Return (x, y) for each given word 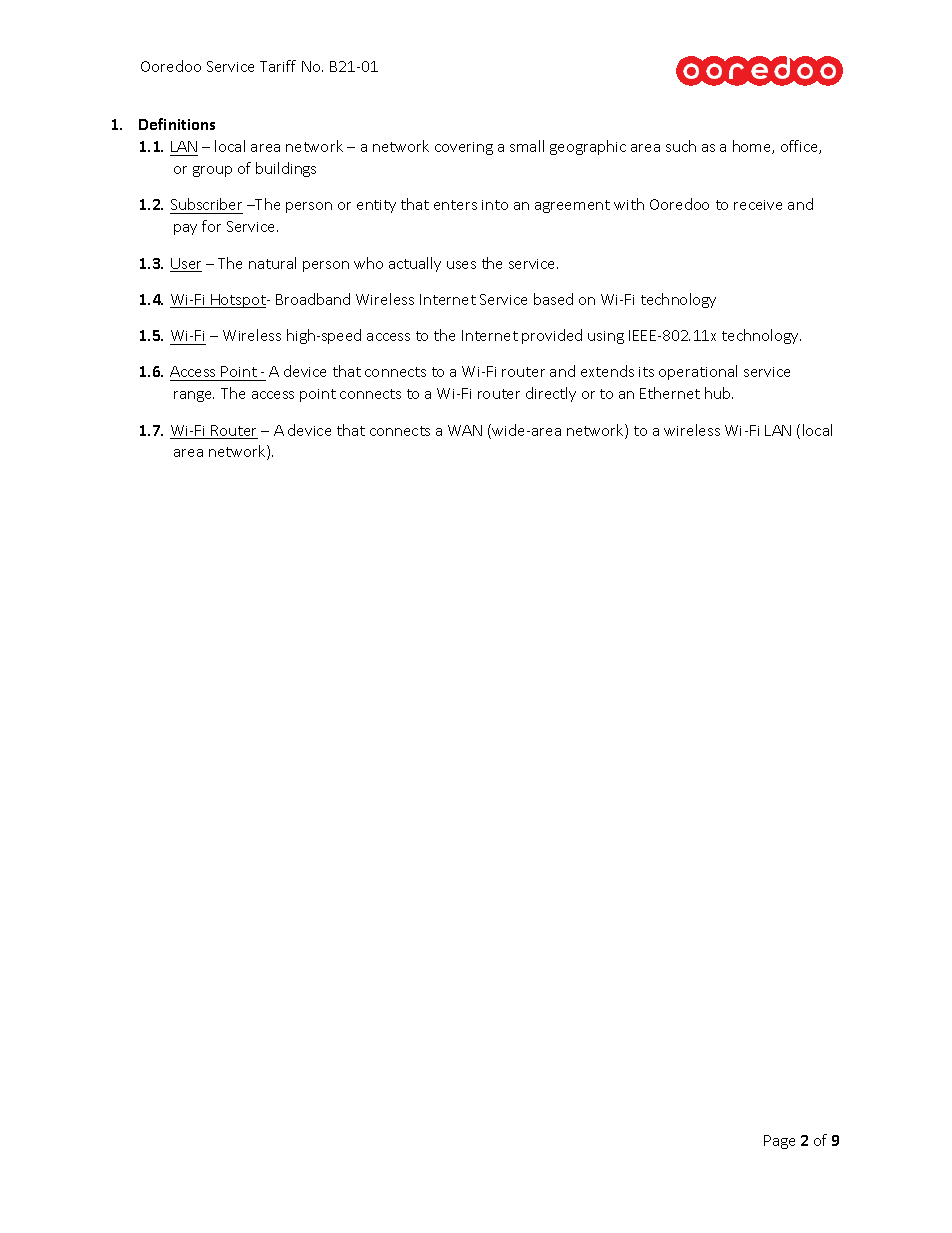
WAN (465, 430)
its (646, 372)
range (194, 396)
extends (607, 371)
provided (552, 336)
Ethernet (670, 393)
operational (698, 372)
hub (719, 393)
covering (464, 148)
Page (779, 1142)
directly (551, 394)
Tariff (278, 66)
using (606, 337)
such (681, 146)
